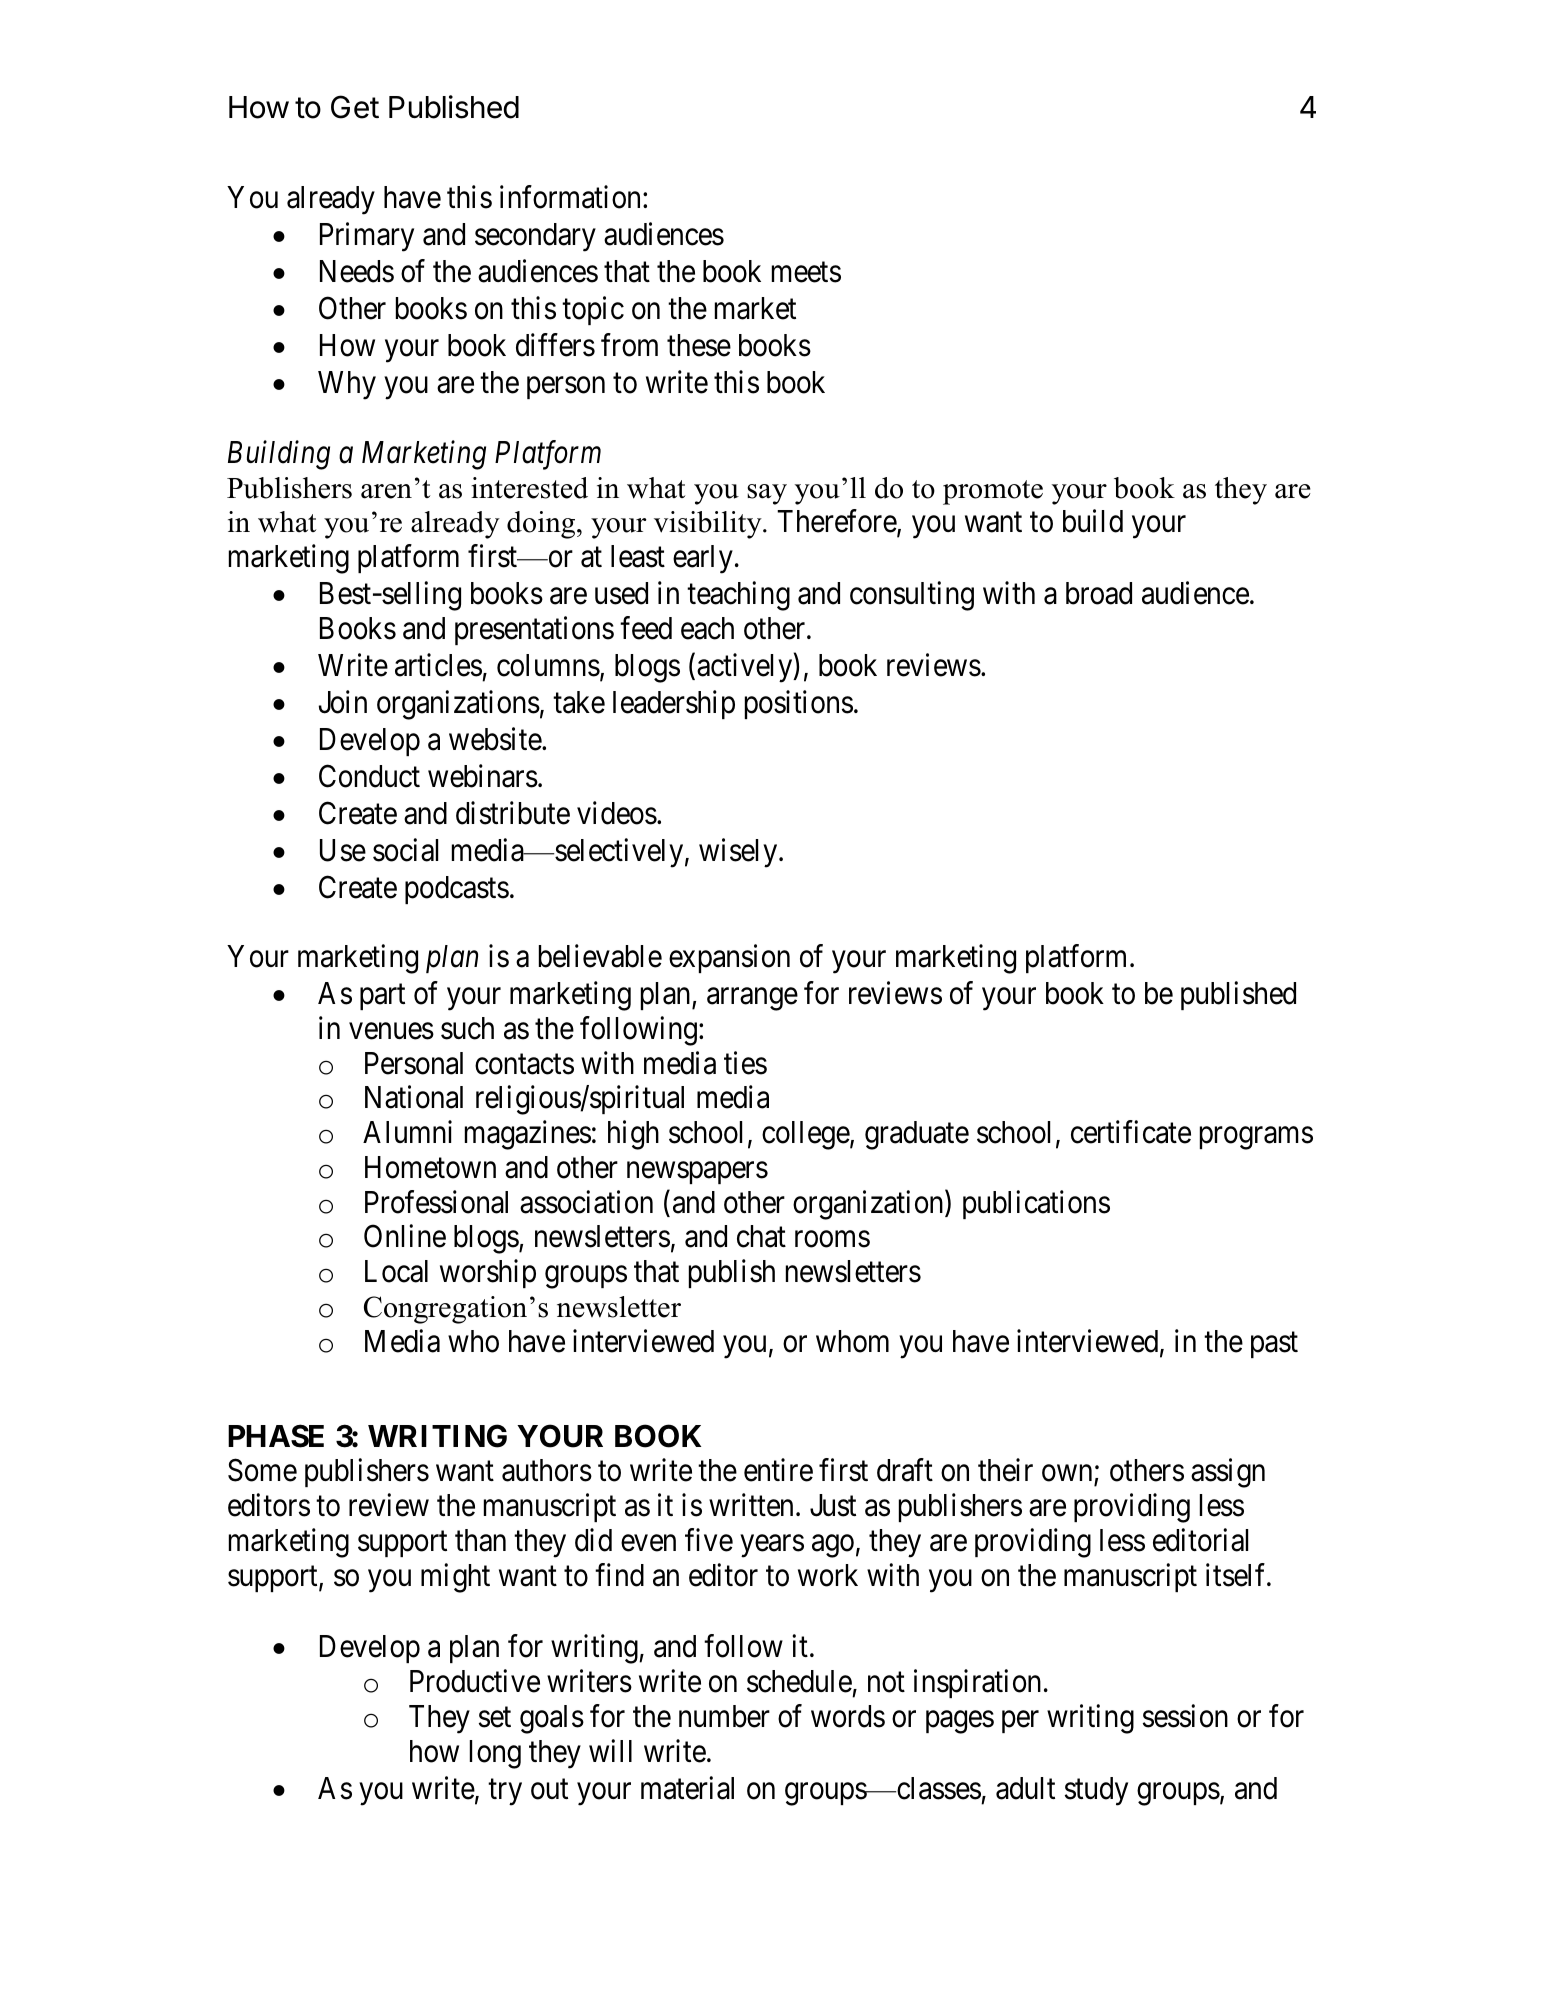 This document has height=1996, width=1542. I want to click on part, so click(382, 997).
